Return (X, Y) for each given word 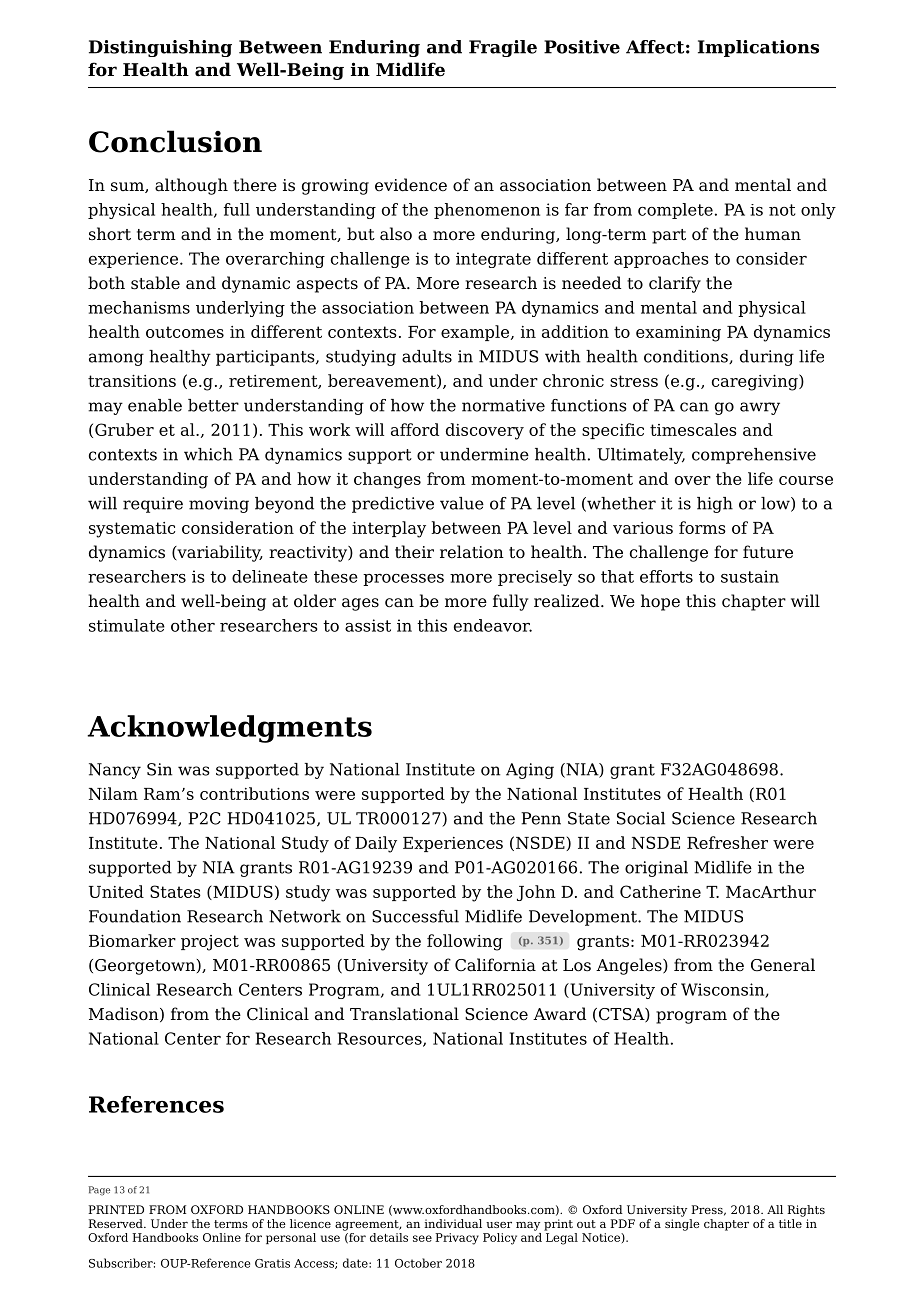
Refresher (727, 842)
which (208, 454)
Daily (376, 844)
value (462, 503)
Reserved (116, 1223)
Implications (758, 48)
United (116, 891)
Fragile (503, 48)
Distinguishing (160, 48)
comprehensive (754, 456)
